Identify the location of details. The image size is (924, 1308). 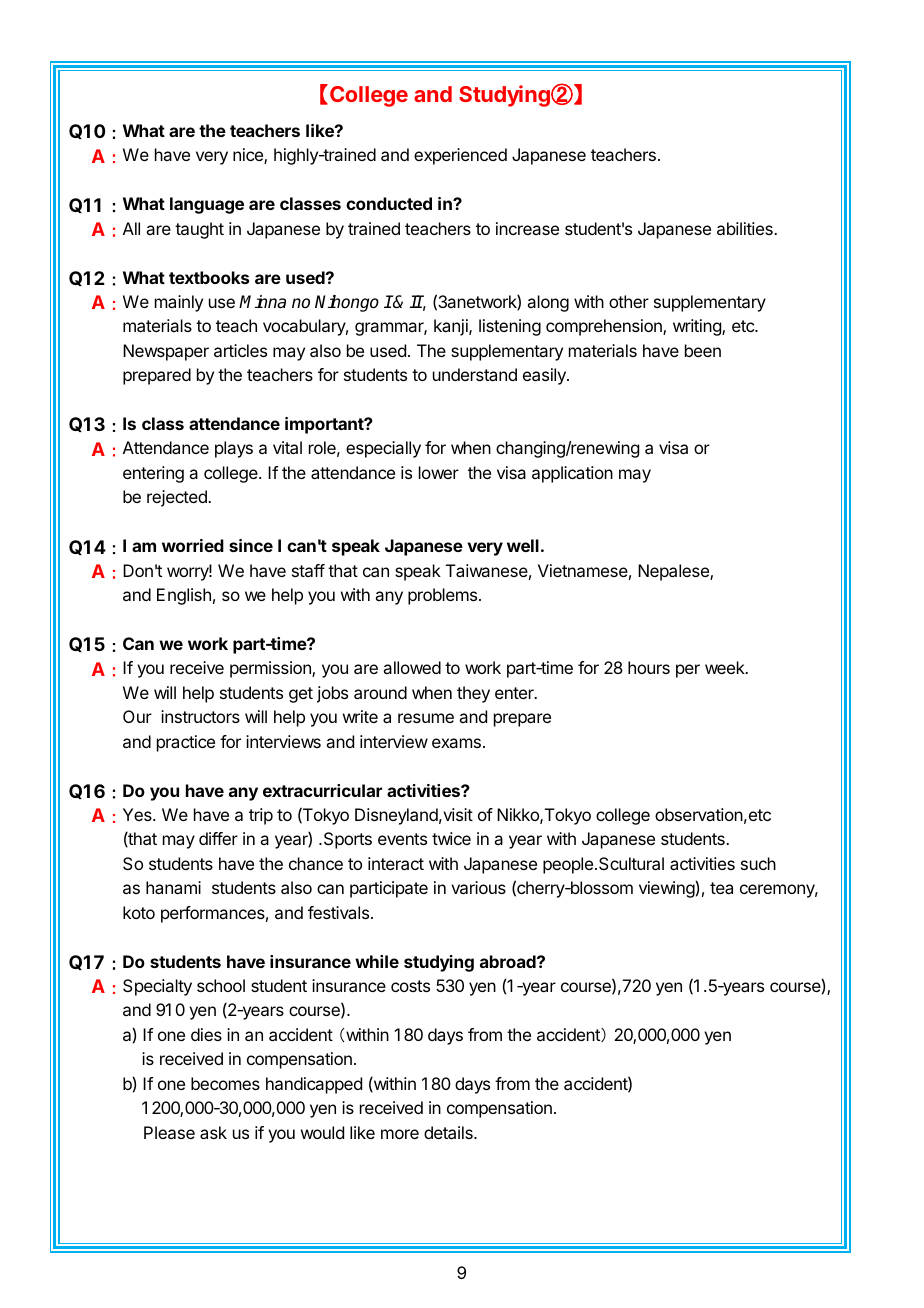
(449, 1132).
